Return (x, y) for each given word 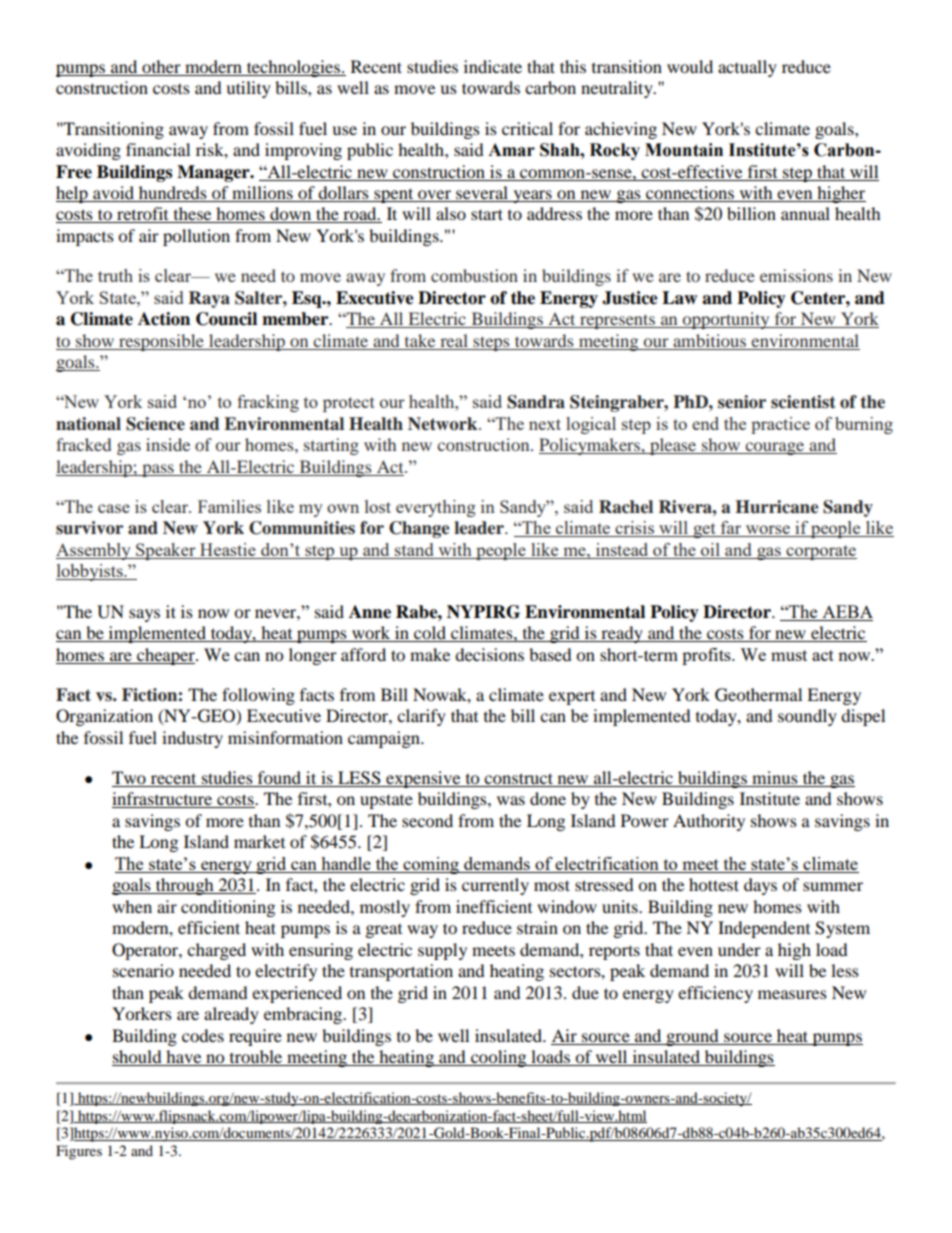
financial (158, 149)
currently (495, 886)
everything (436, 508)
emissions (796, 275)
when (132, 906)
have (184, 1058)
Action (164, 319)
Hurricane (776, 507)
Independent (764, 929)
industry (192, 739)
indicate (493, 66)
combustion (474, 275)
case (114, 508)
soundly (807, 717)
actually (747, 68)
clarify (421, 717)
